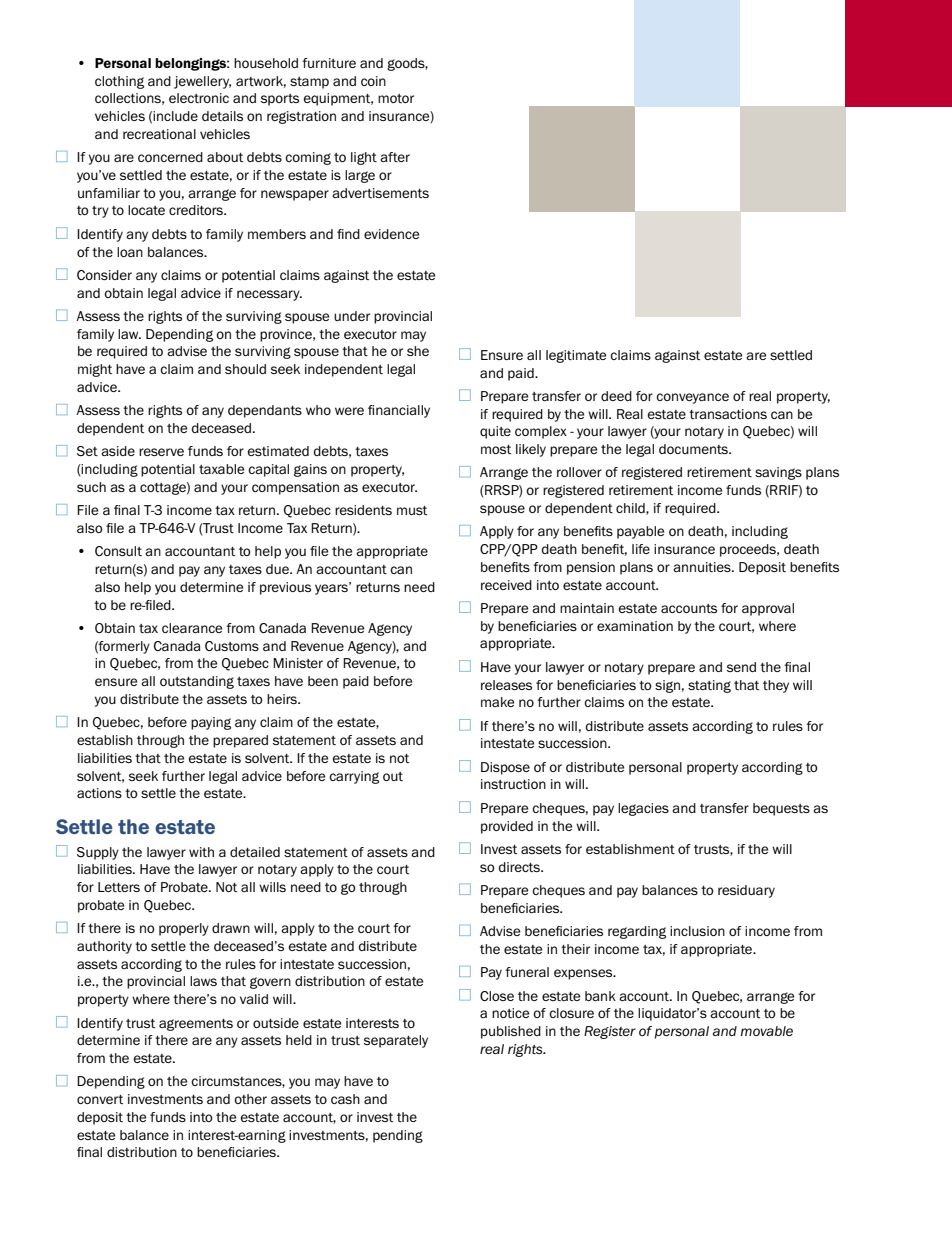 This page has width=952, height=1233. What do you see at coordinates (161, 452) in the page?
I see `reserve` at bounding box center [161, 452].
